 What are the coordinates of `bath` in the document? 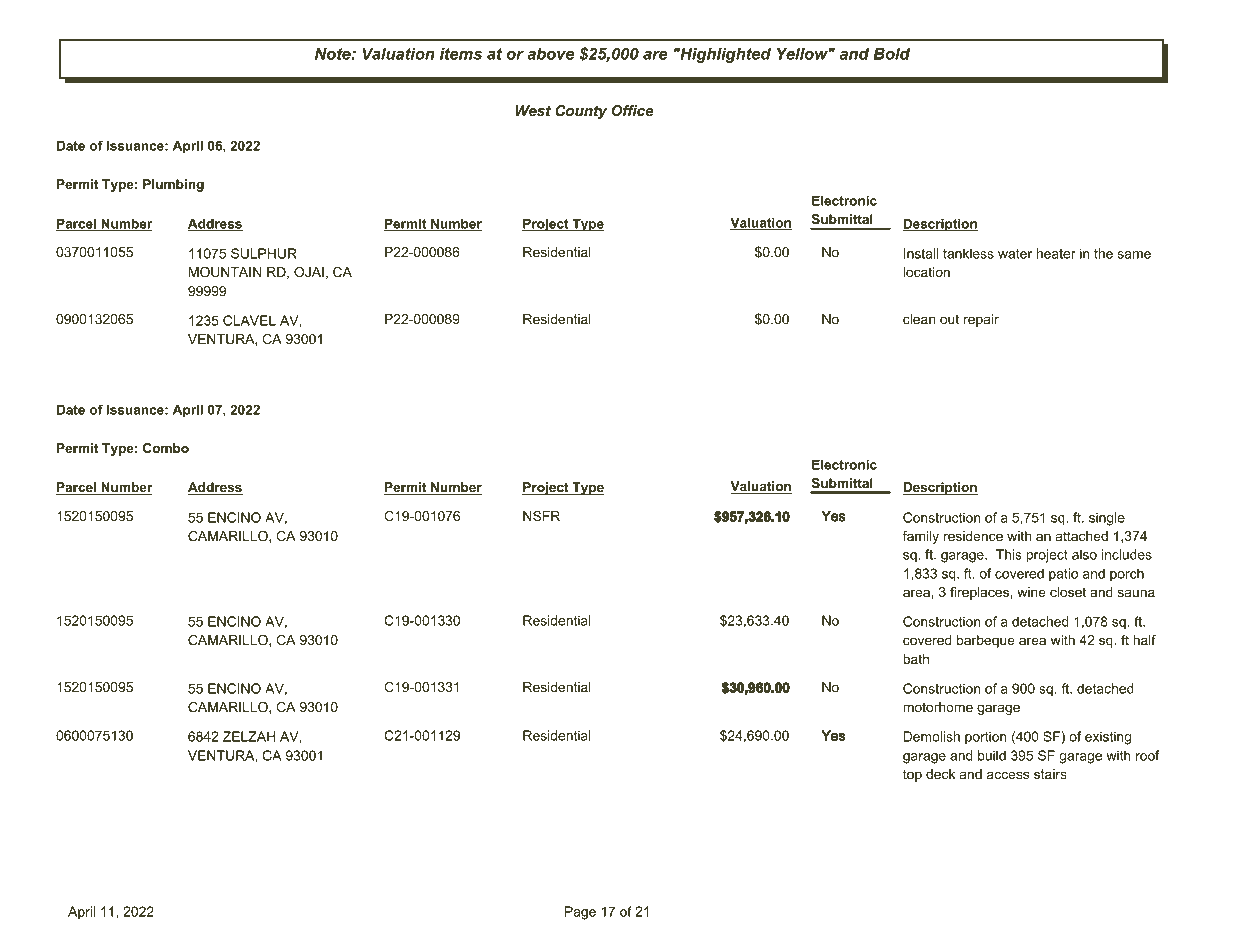 It's located at (916, 659).
